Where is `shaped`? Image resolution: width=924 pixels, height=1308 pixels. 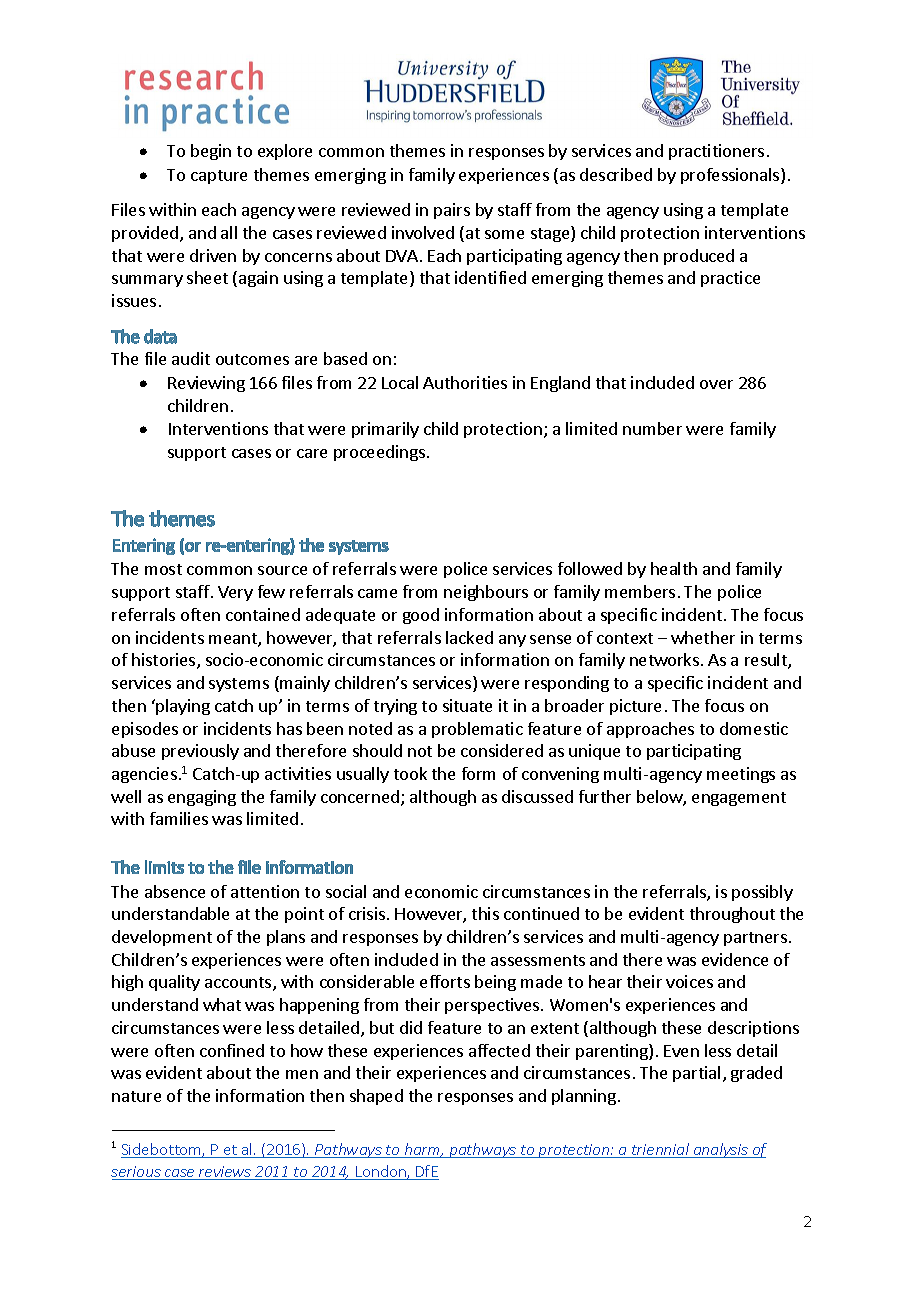
shaped is located at coordinates (376, 1097).
